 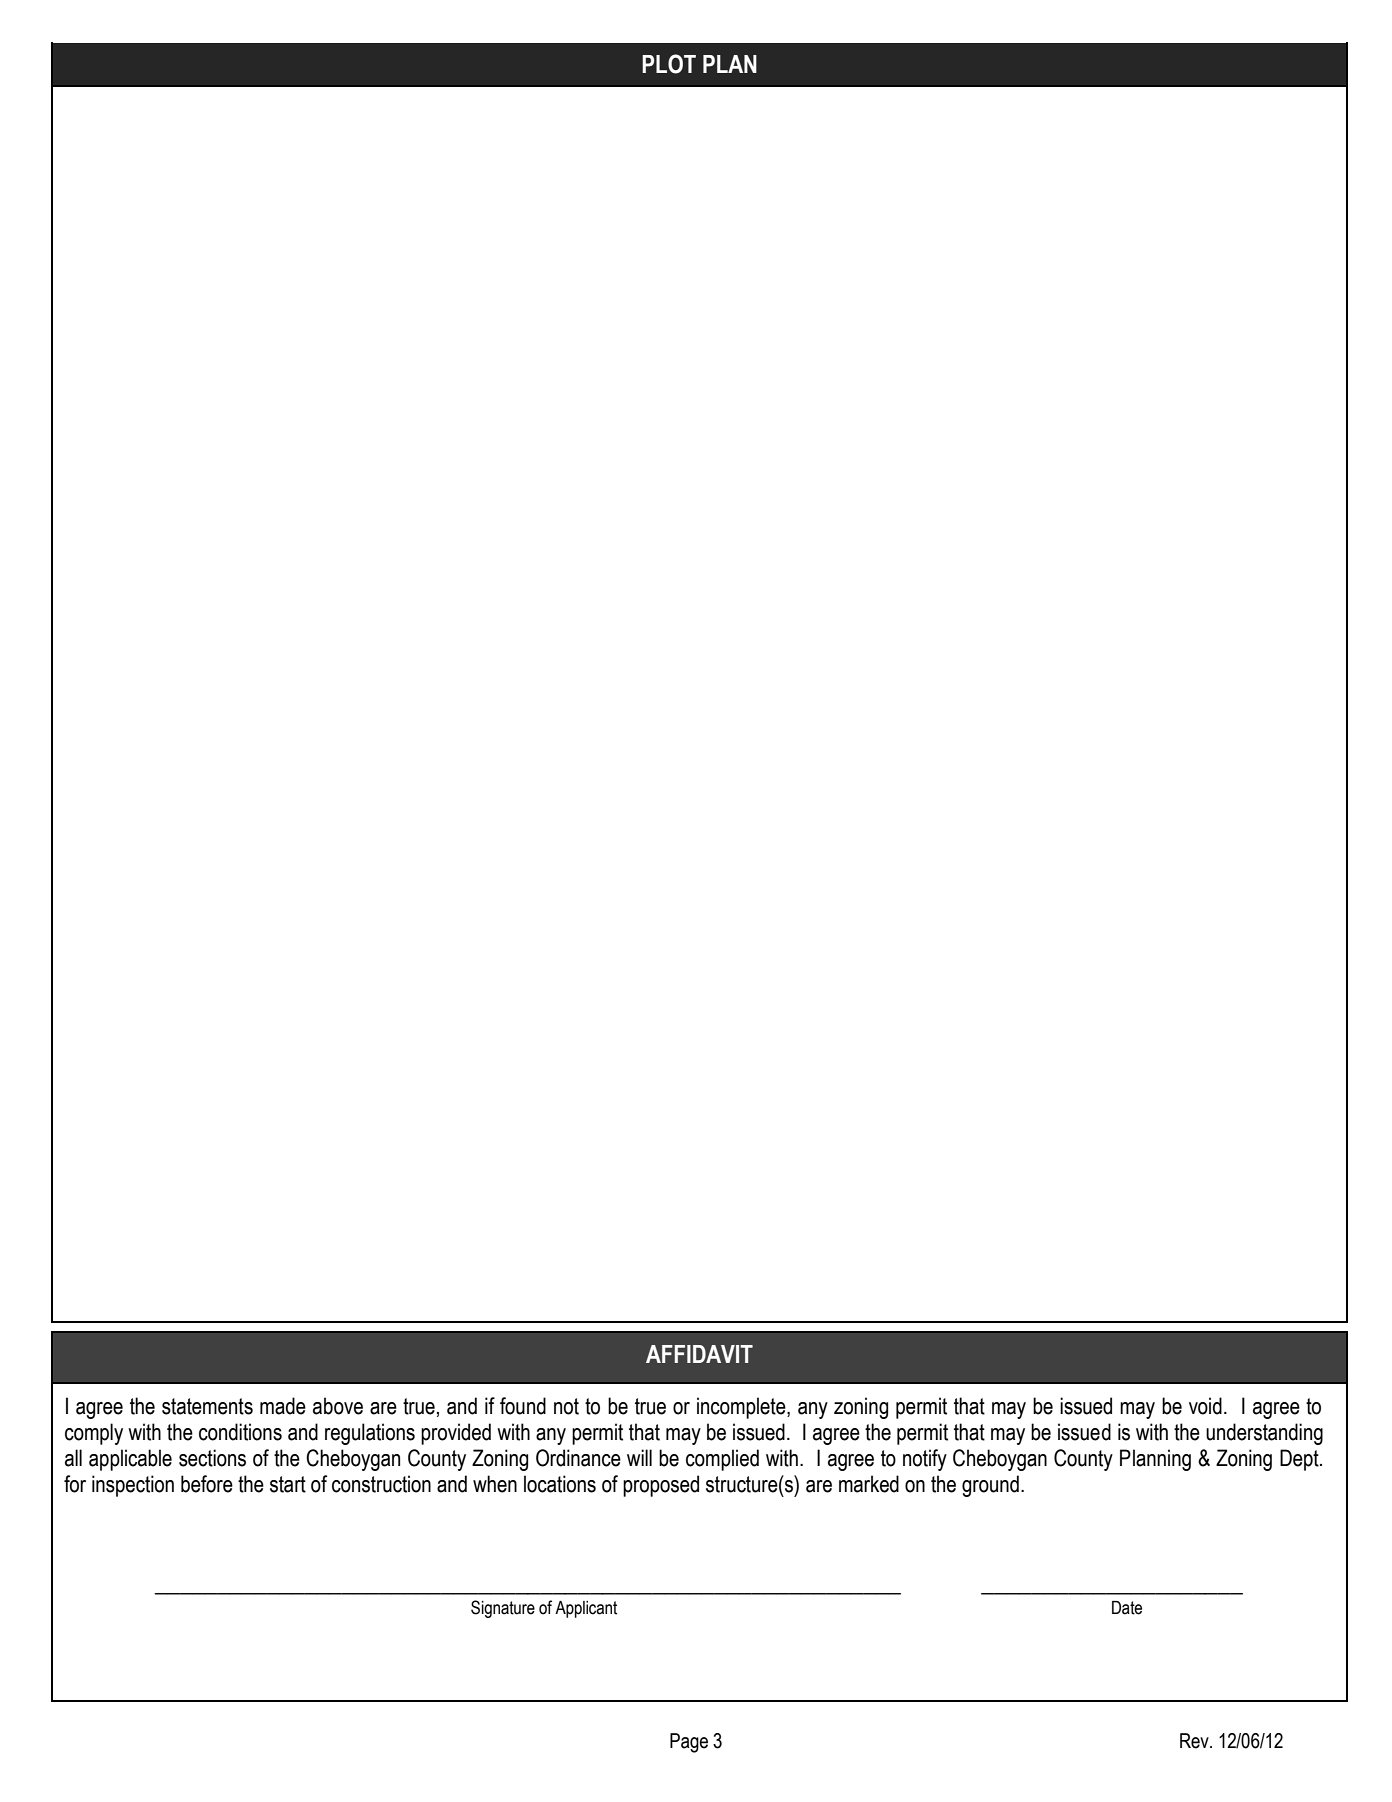 I want to click on found, so click(x=523, y=1406).
